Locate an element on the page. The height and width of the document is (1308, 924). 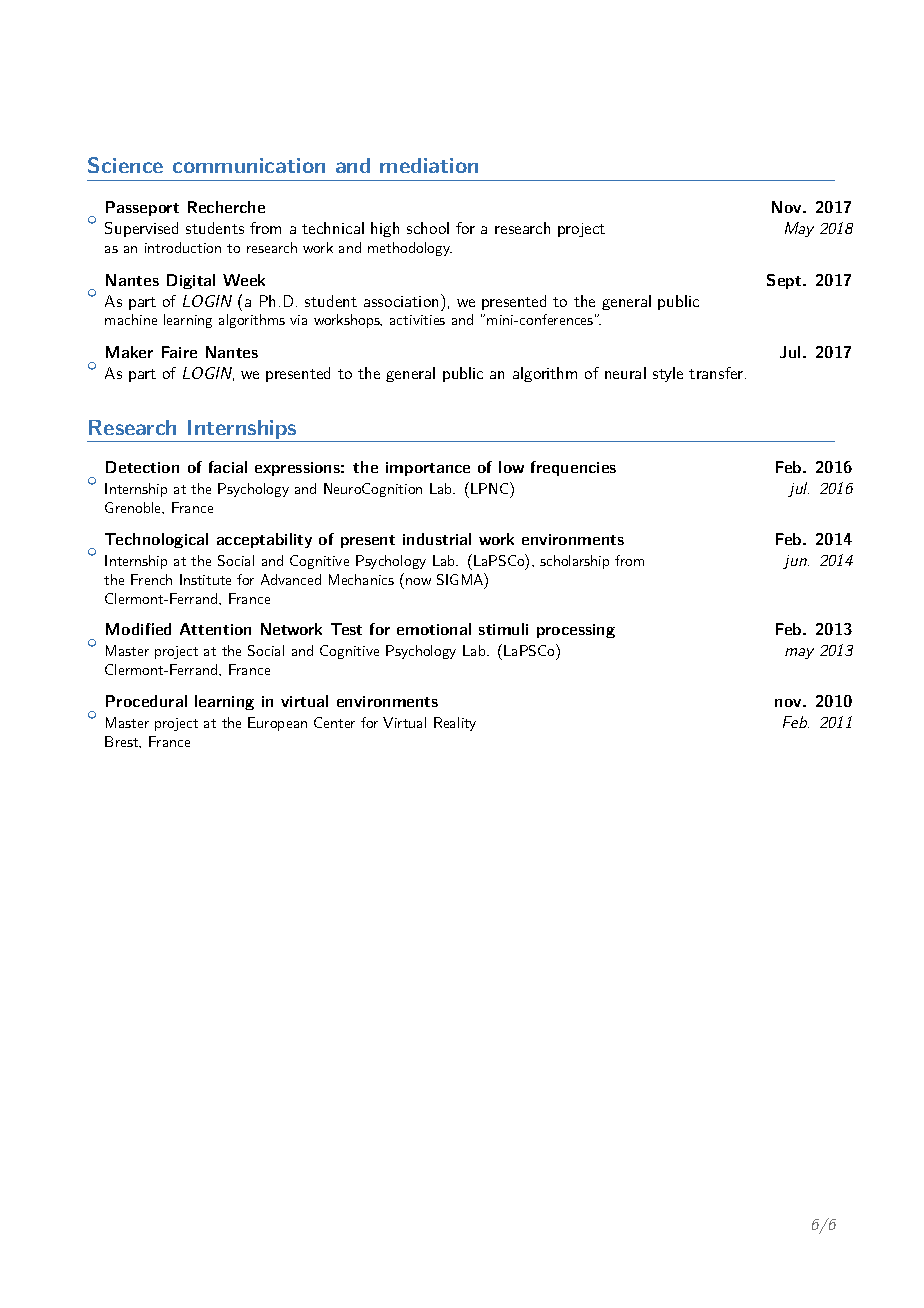
frequencies is located at coordinates (573, 468).
